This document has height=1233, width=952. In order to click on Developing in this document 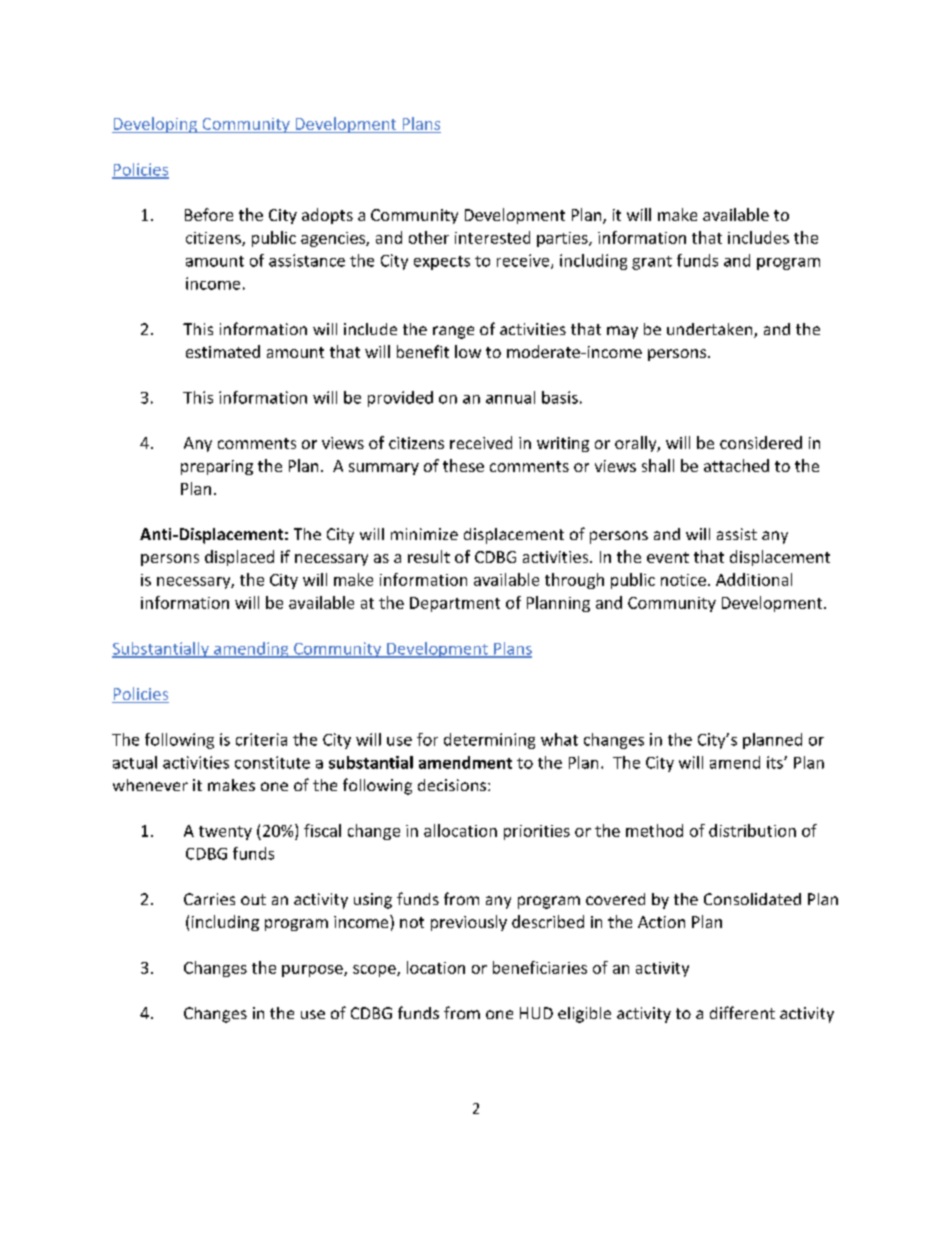, I will do `click(155, 125)`.
